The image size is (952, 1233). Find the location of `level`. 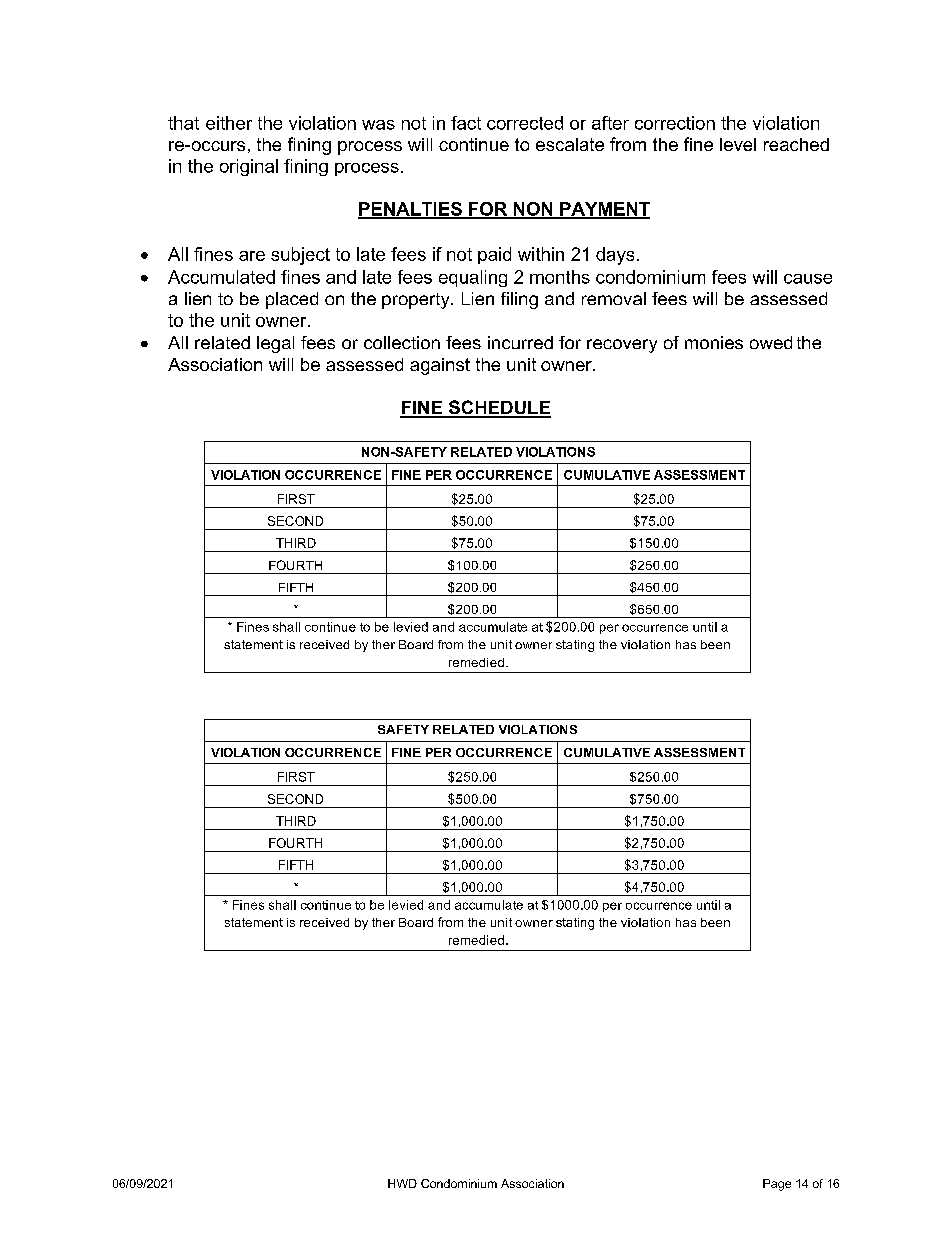

level is located at coordinates (738, 144).
